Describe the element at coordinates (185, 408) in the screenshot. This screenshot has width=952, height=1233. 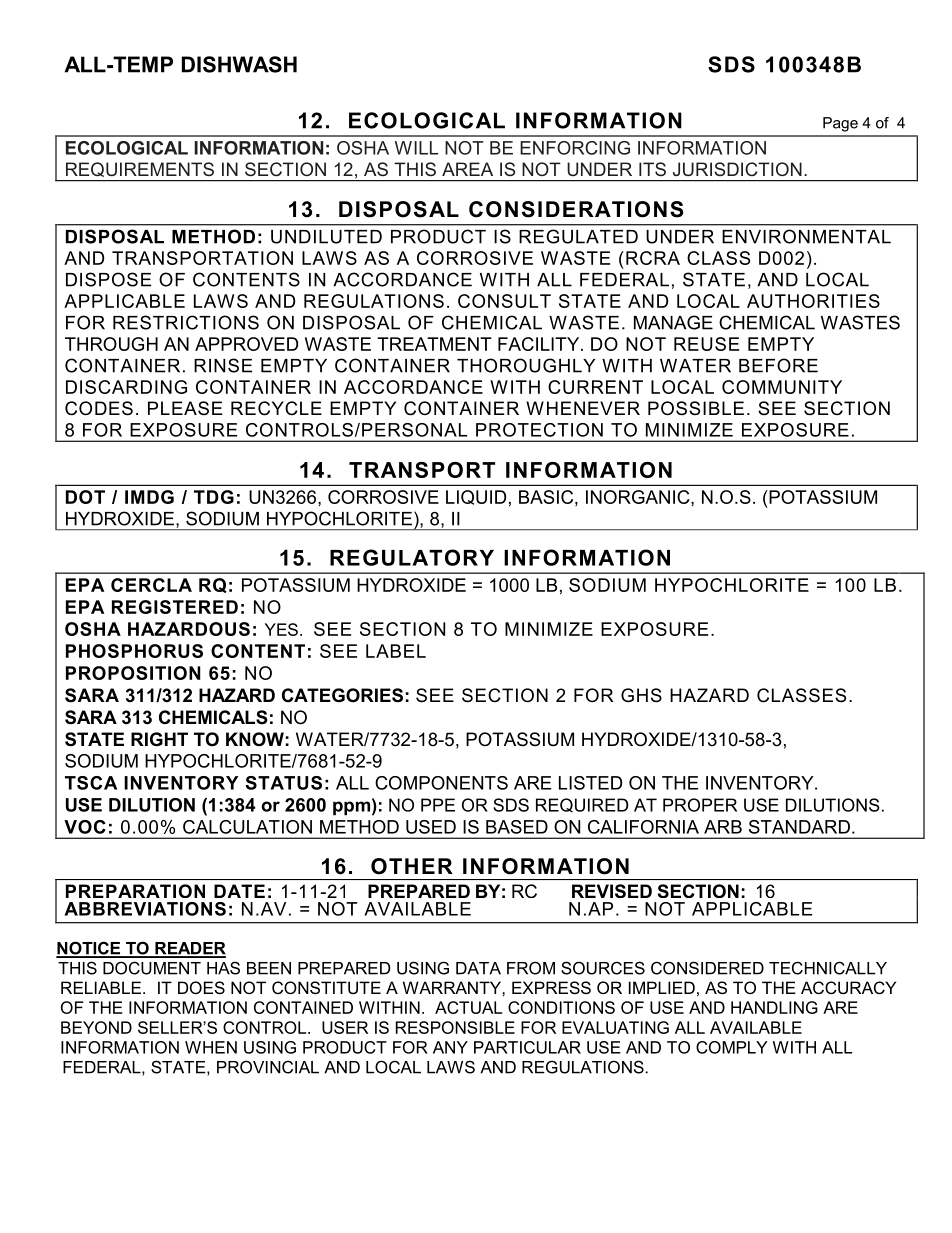
I see `PLEASE` at that location.
